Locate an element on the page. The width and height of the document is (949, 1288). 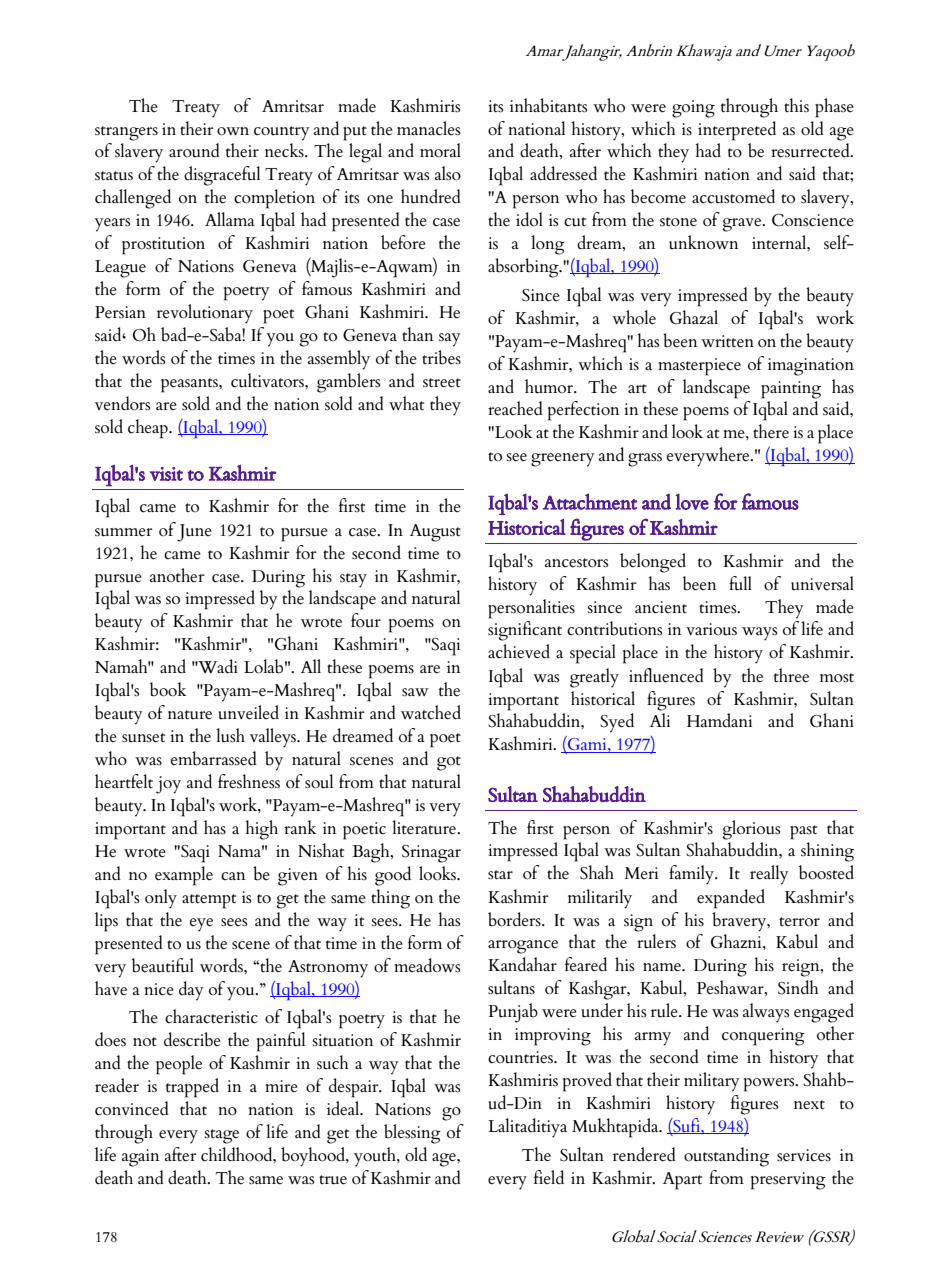
outstanding is located at coordinates (726, 1157).
